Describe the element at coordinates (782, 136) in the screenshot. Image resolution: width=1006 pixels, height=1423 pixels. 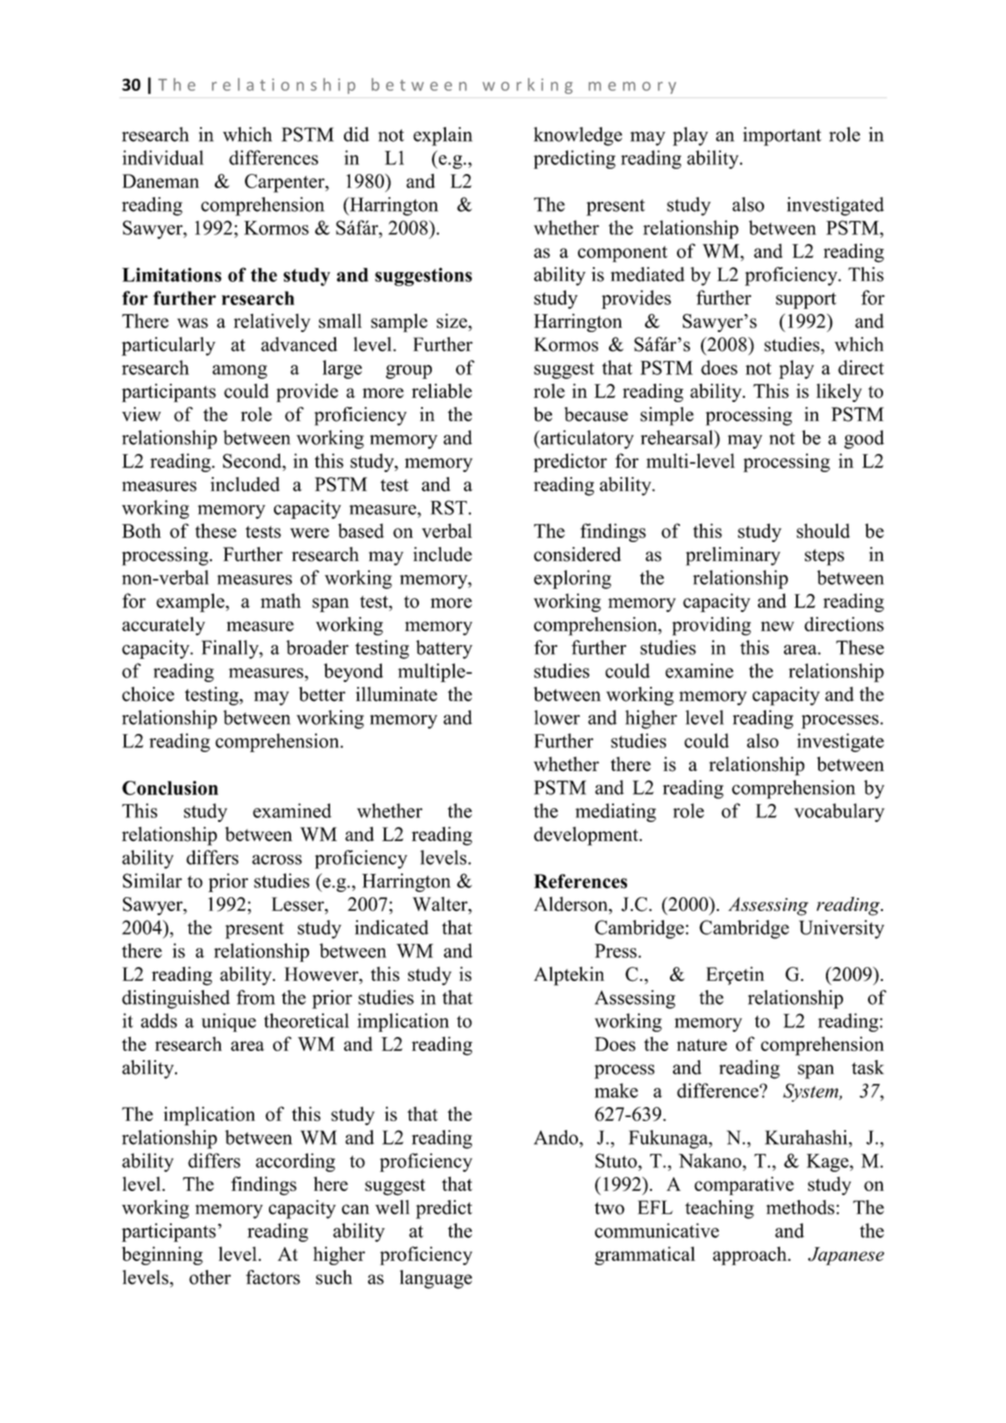
I see `important` at that location.
